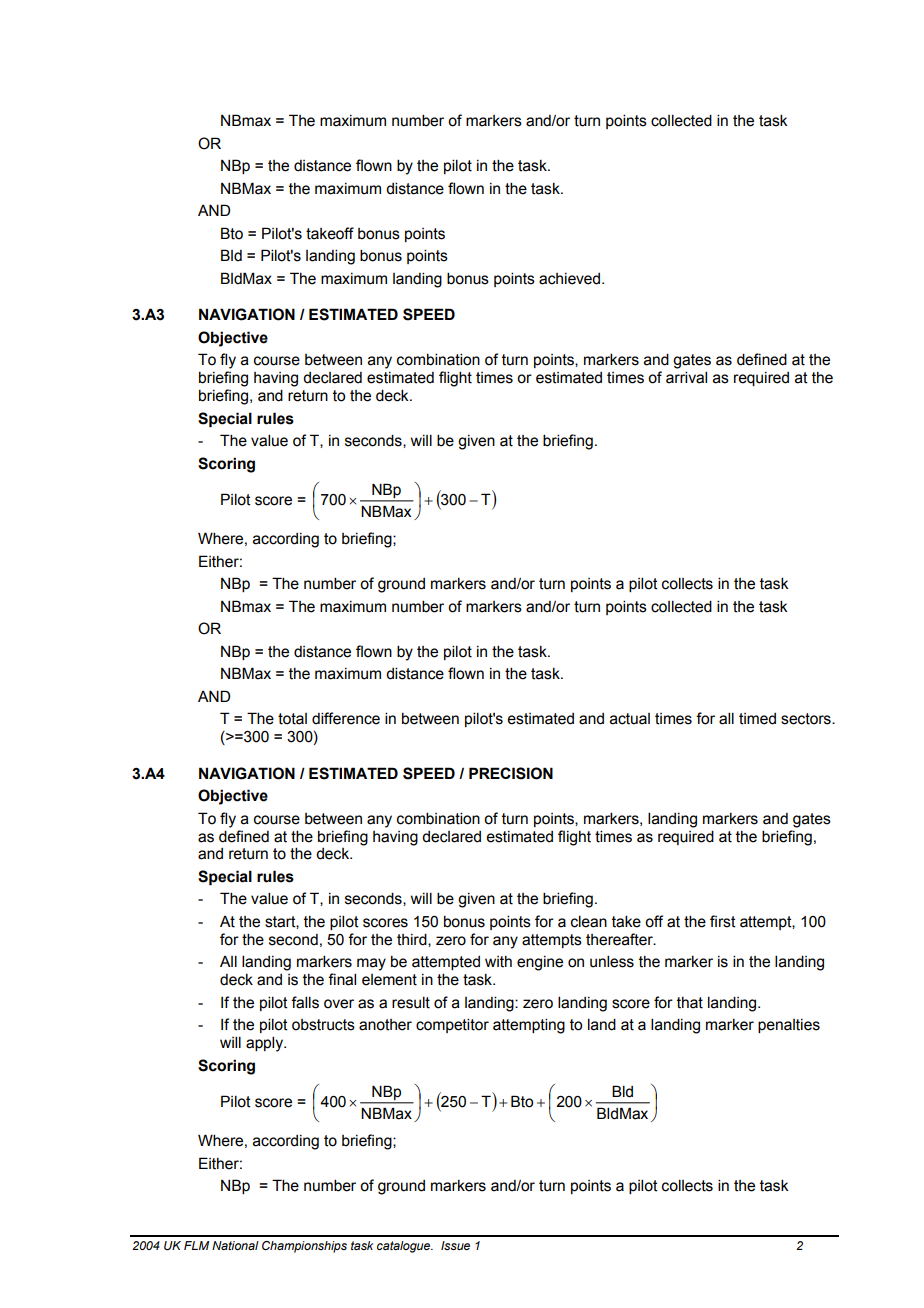  Describe the element at coordinates (292, 719) in the document. I see `total` at that location.
